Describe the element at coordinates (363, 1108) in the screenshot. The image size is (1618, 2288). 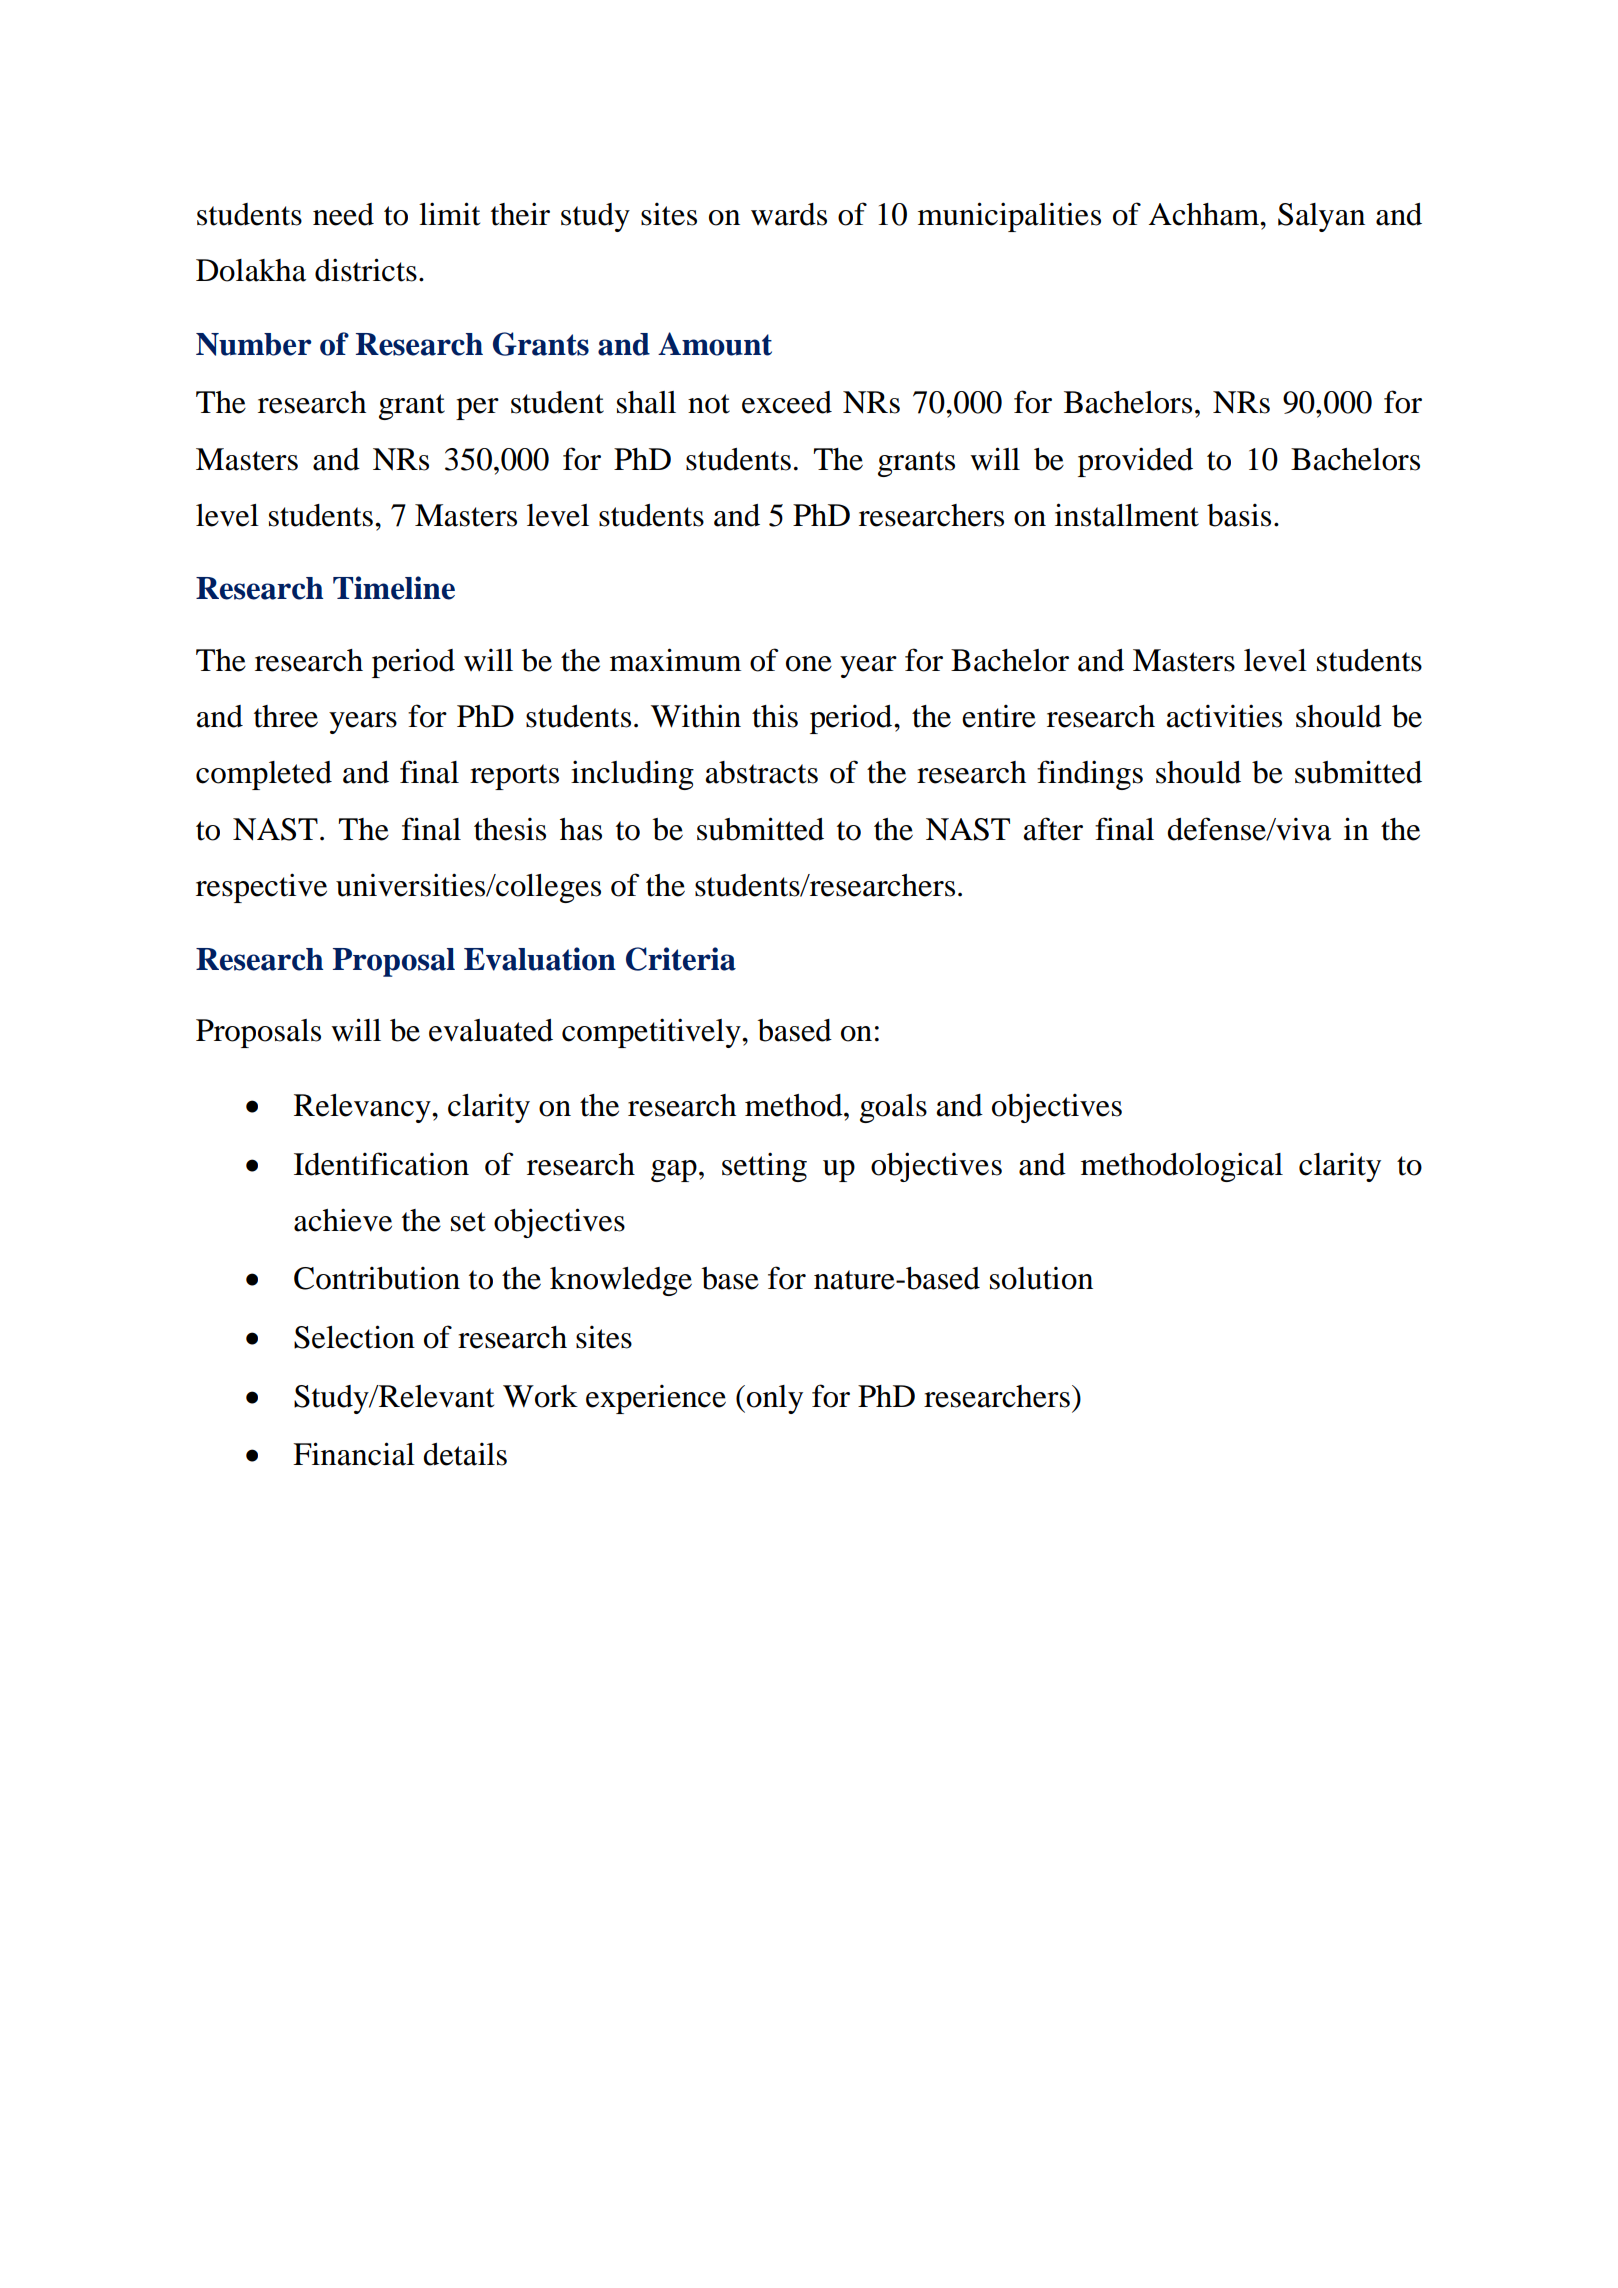
I see `Relevancy` at that location.
